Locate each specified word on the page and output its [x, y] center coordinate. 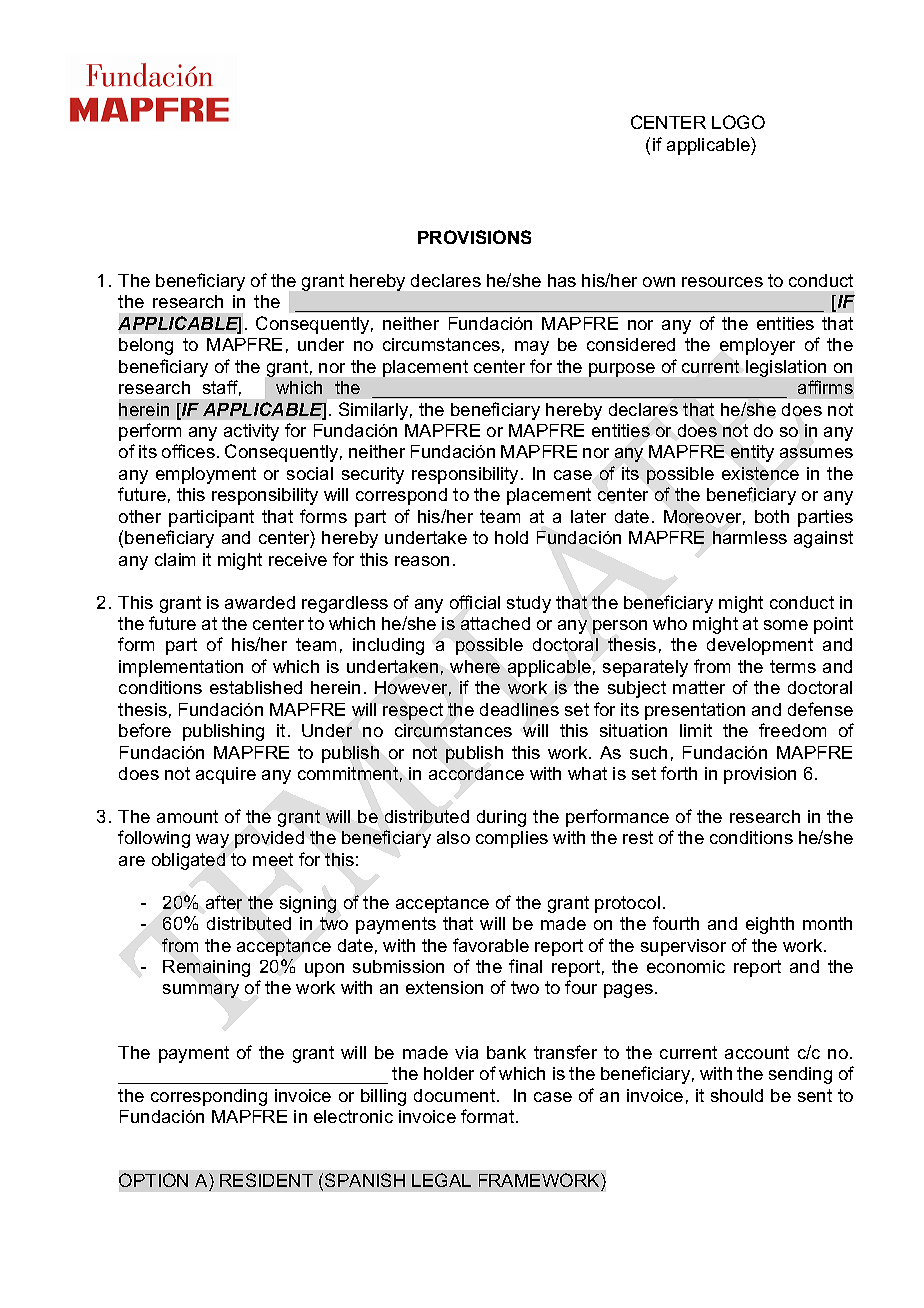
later [588, 516]
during [501, 818]
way [212, 841]
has [562, 280]
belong [146, 346]
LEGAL [441, 1180]
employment [206, 475]
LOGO [738, 122]
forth [679, 773]
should [737, 1095]
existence [760, 473]
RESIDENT [266, 1180]
